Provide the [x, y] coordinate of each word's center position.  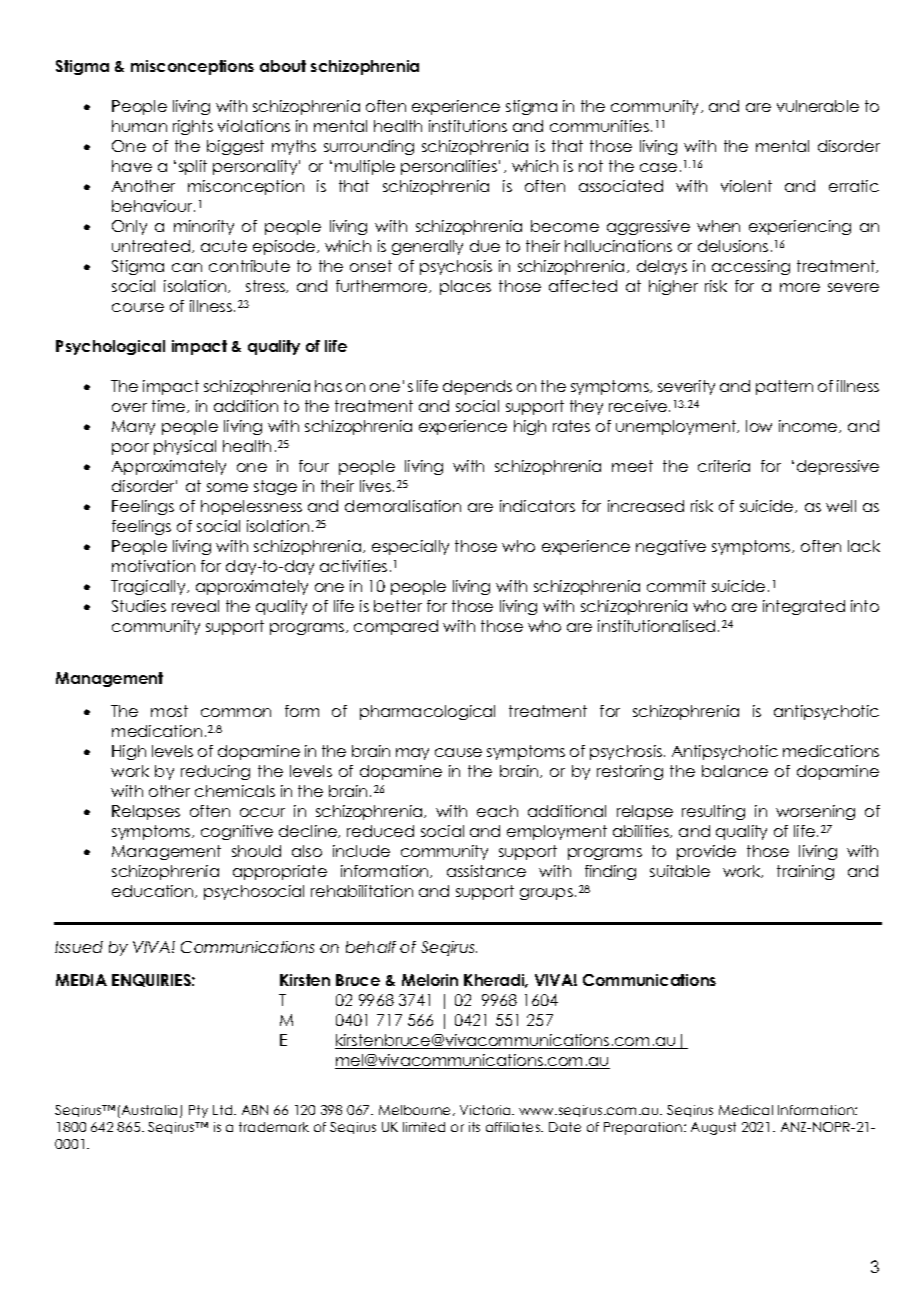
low [759, 426]
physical [185, 447]
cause [458, 752]
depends [477, 387]
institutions [468, 126]
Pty [198, 1111]
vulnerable [818, 106]
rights [193, 127]
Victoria [486, 1110]
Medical [746, 1110]
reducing [215, 772]
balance [735, 771]
